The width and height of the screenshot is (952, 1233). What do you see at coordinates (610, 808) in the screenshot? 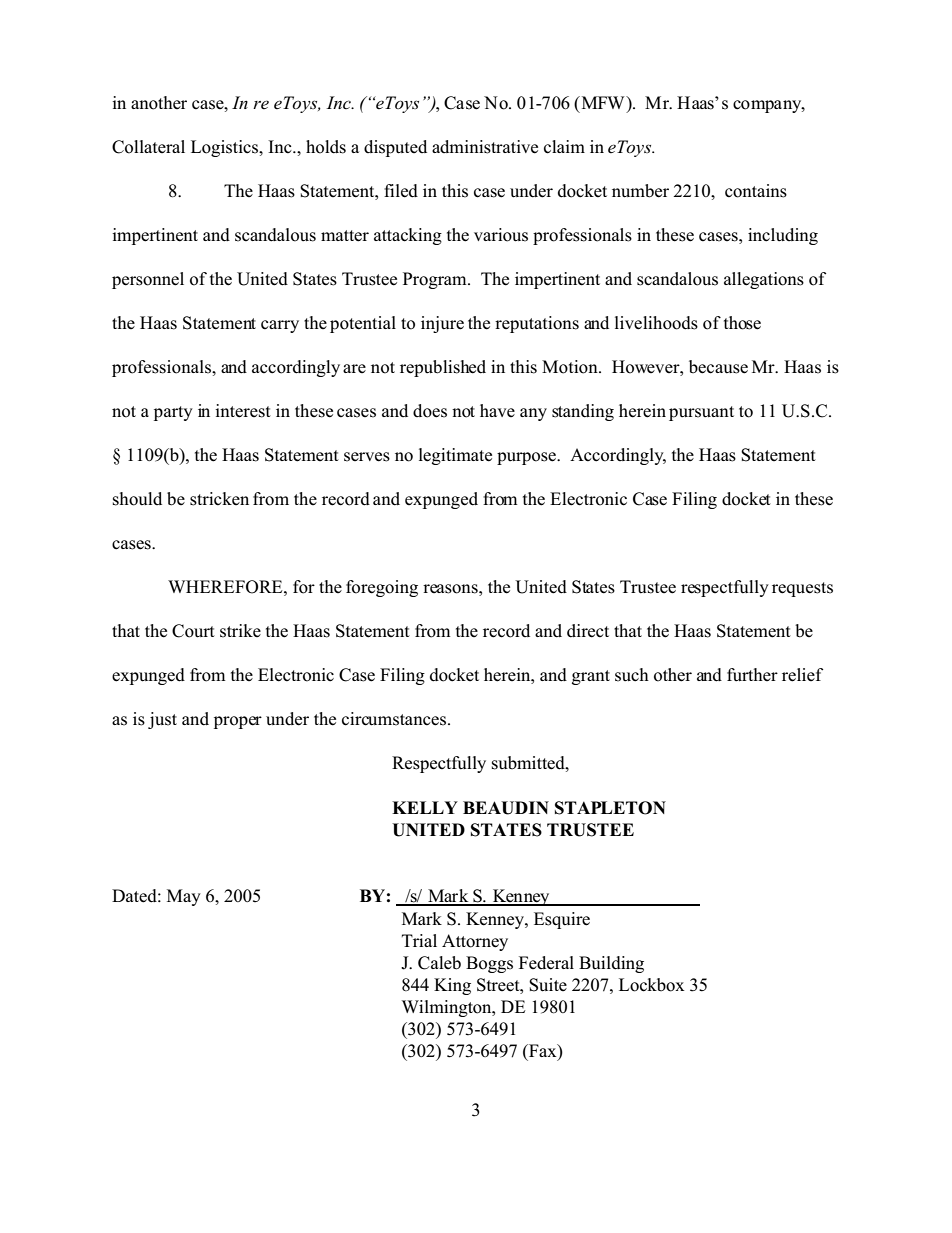
I see `STAPLETON` at bounding box center [610, 808].
